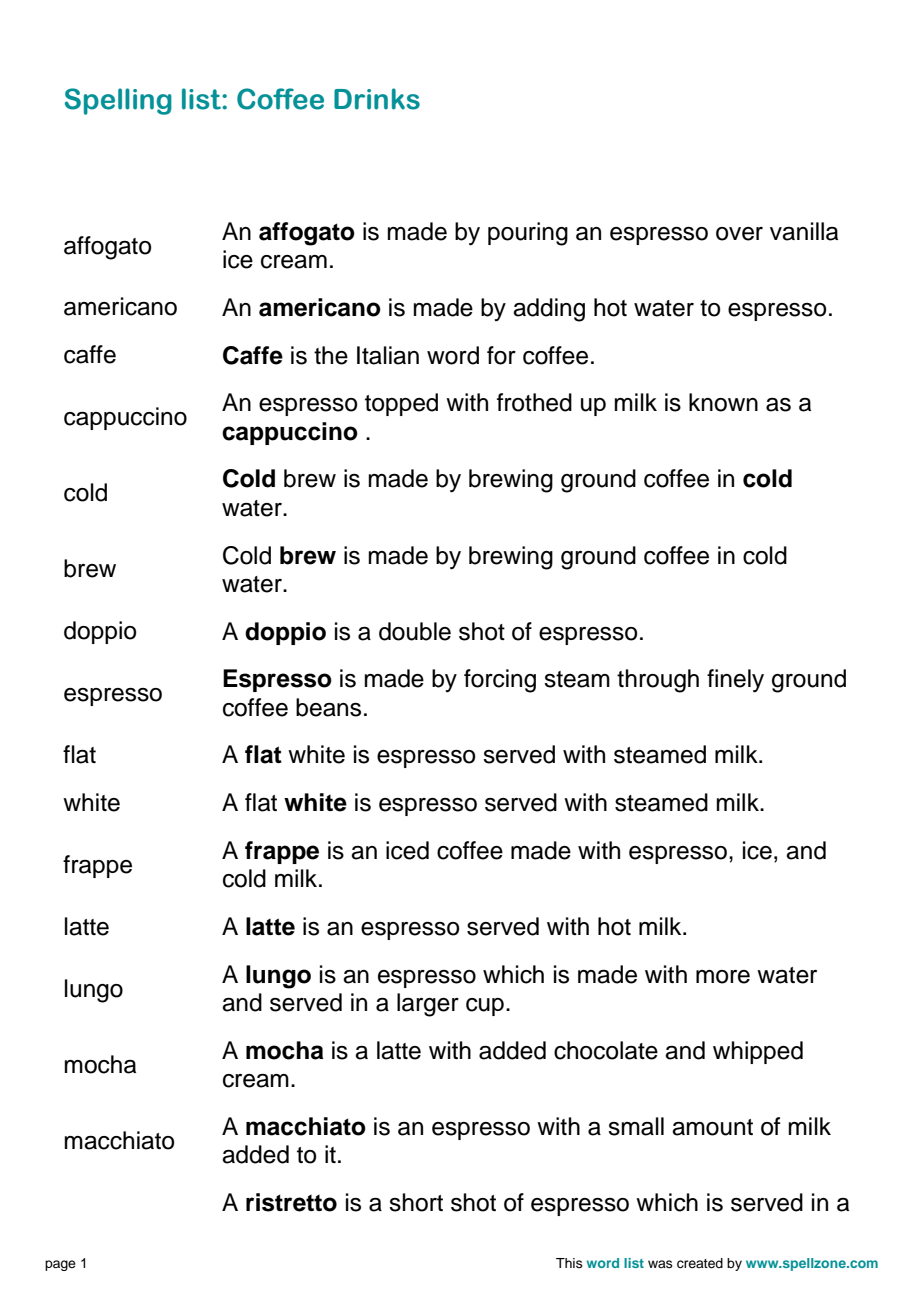 This page has height=1308, width=924. What do you see at coordinates (723, 402) in the page?
I see `known` at bounding box center [723, 402].
